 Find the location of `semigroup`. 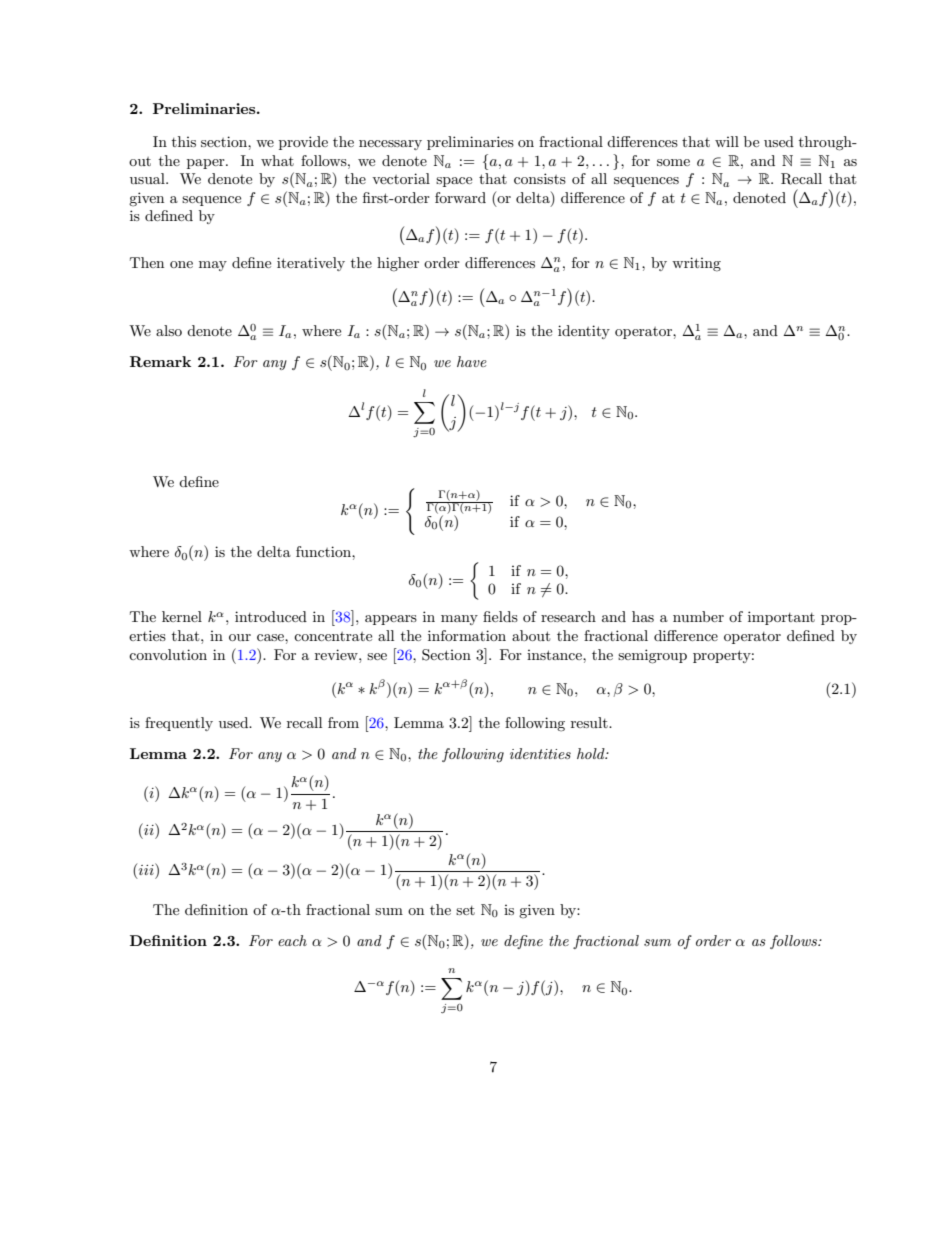

semigroup is located at coordinates (652, 656).
